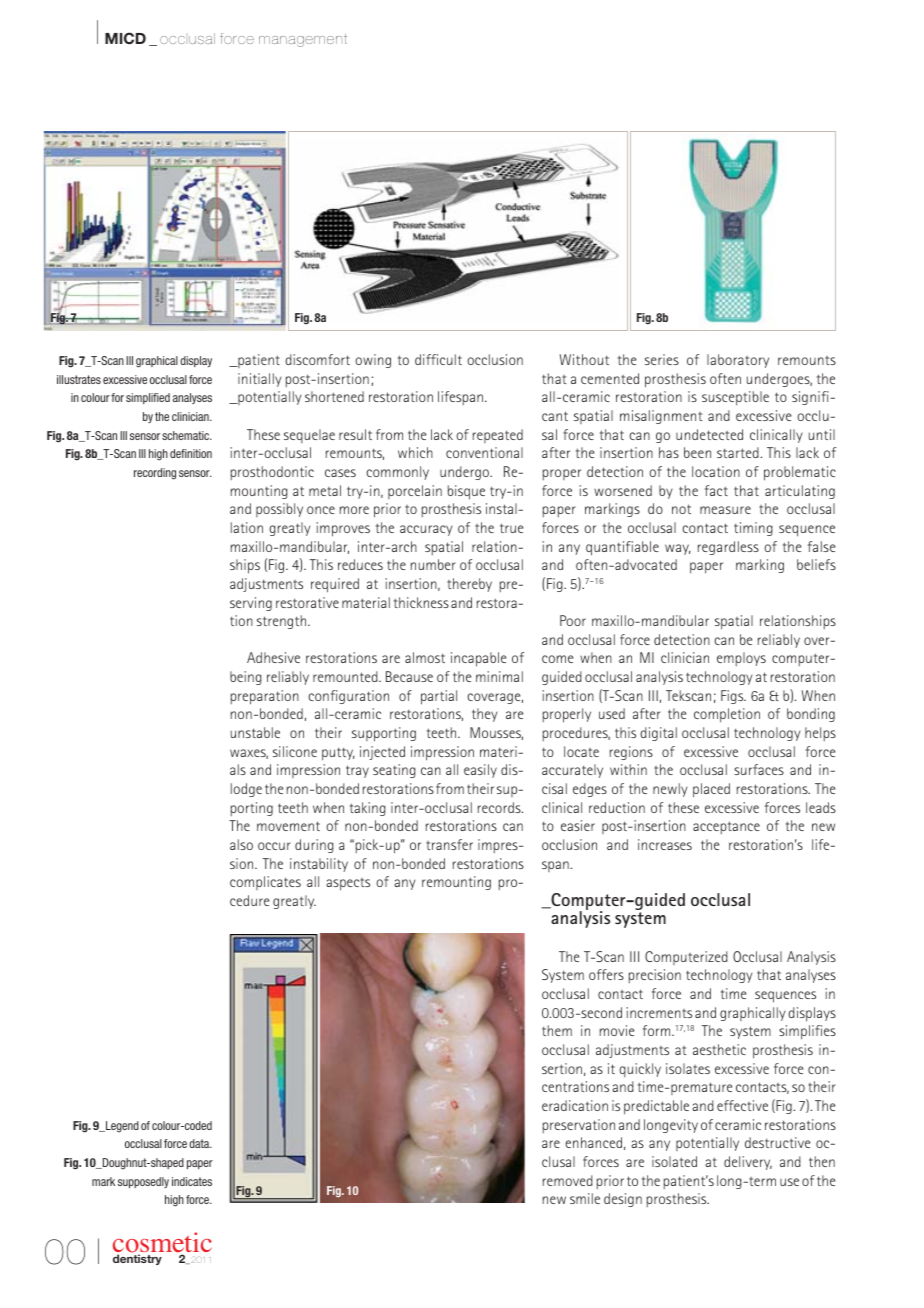 This screenshot has width=924, height=1308. I want to click on being, so click(246, 678).
